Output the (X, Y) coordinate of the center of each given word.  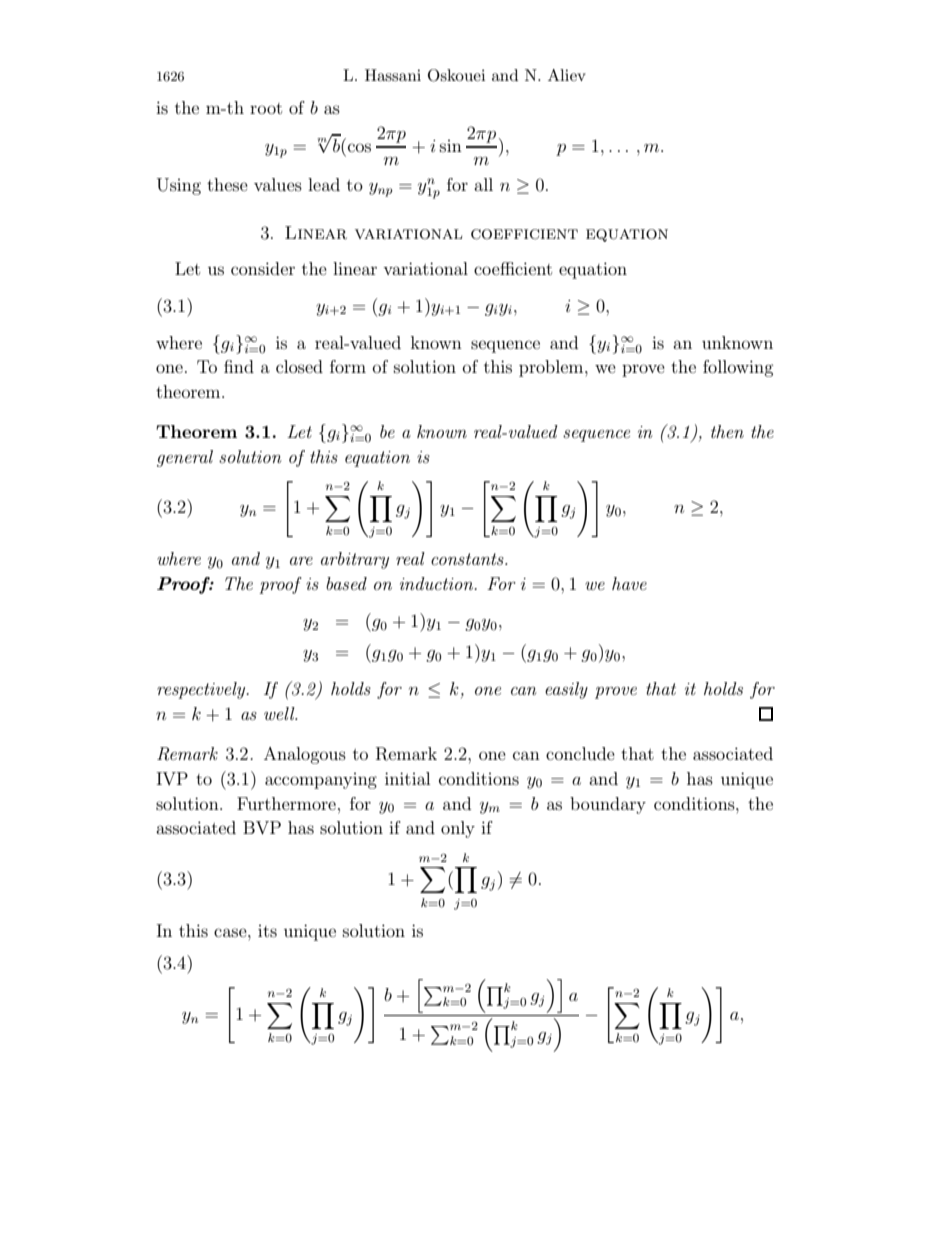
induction (438, 583)
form (348, 366)
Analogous (305, 755)
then (727, 431)
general (185, 458)
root (266, 108)
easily (566, 690)
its (267, 931)
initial (407, 778)
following (738, 368)
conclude (580, 753)
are (301, 561)
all (483, 184)
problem (552, 368)
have (629, 583)
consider (263, 268)
